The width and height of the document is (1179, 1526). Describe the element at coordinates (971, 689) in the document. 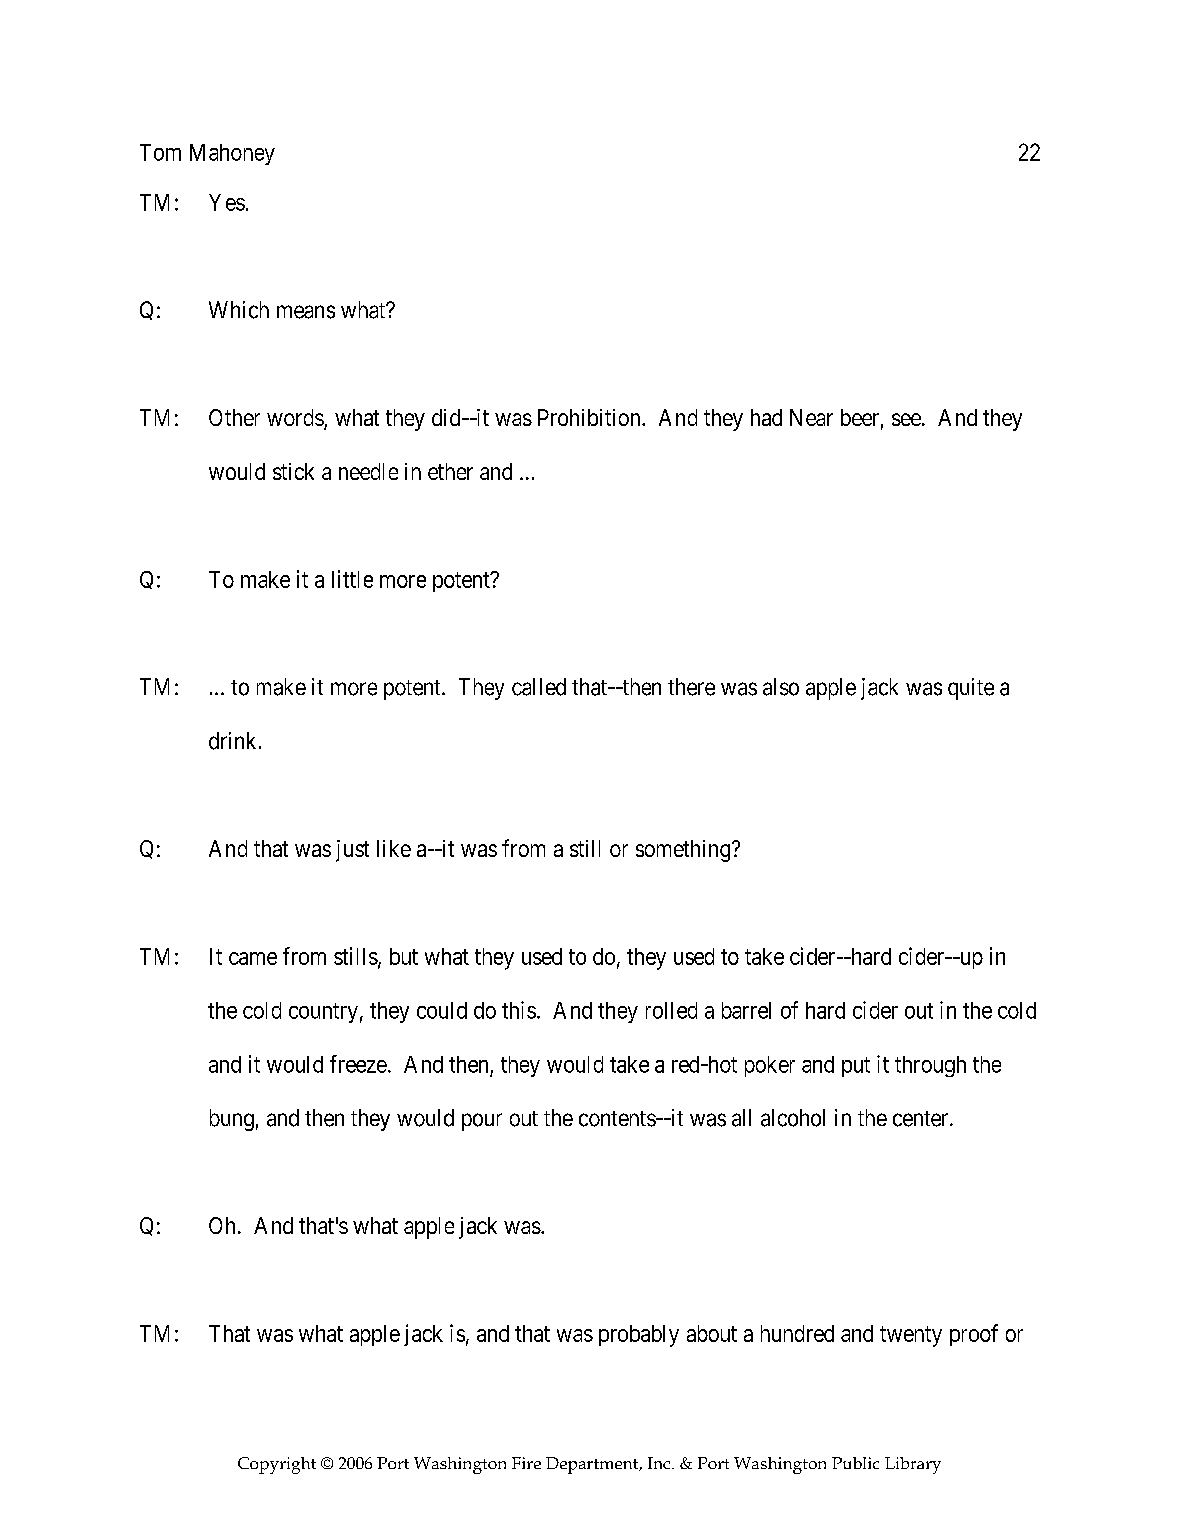

I see `quite` at that location.
